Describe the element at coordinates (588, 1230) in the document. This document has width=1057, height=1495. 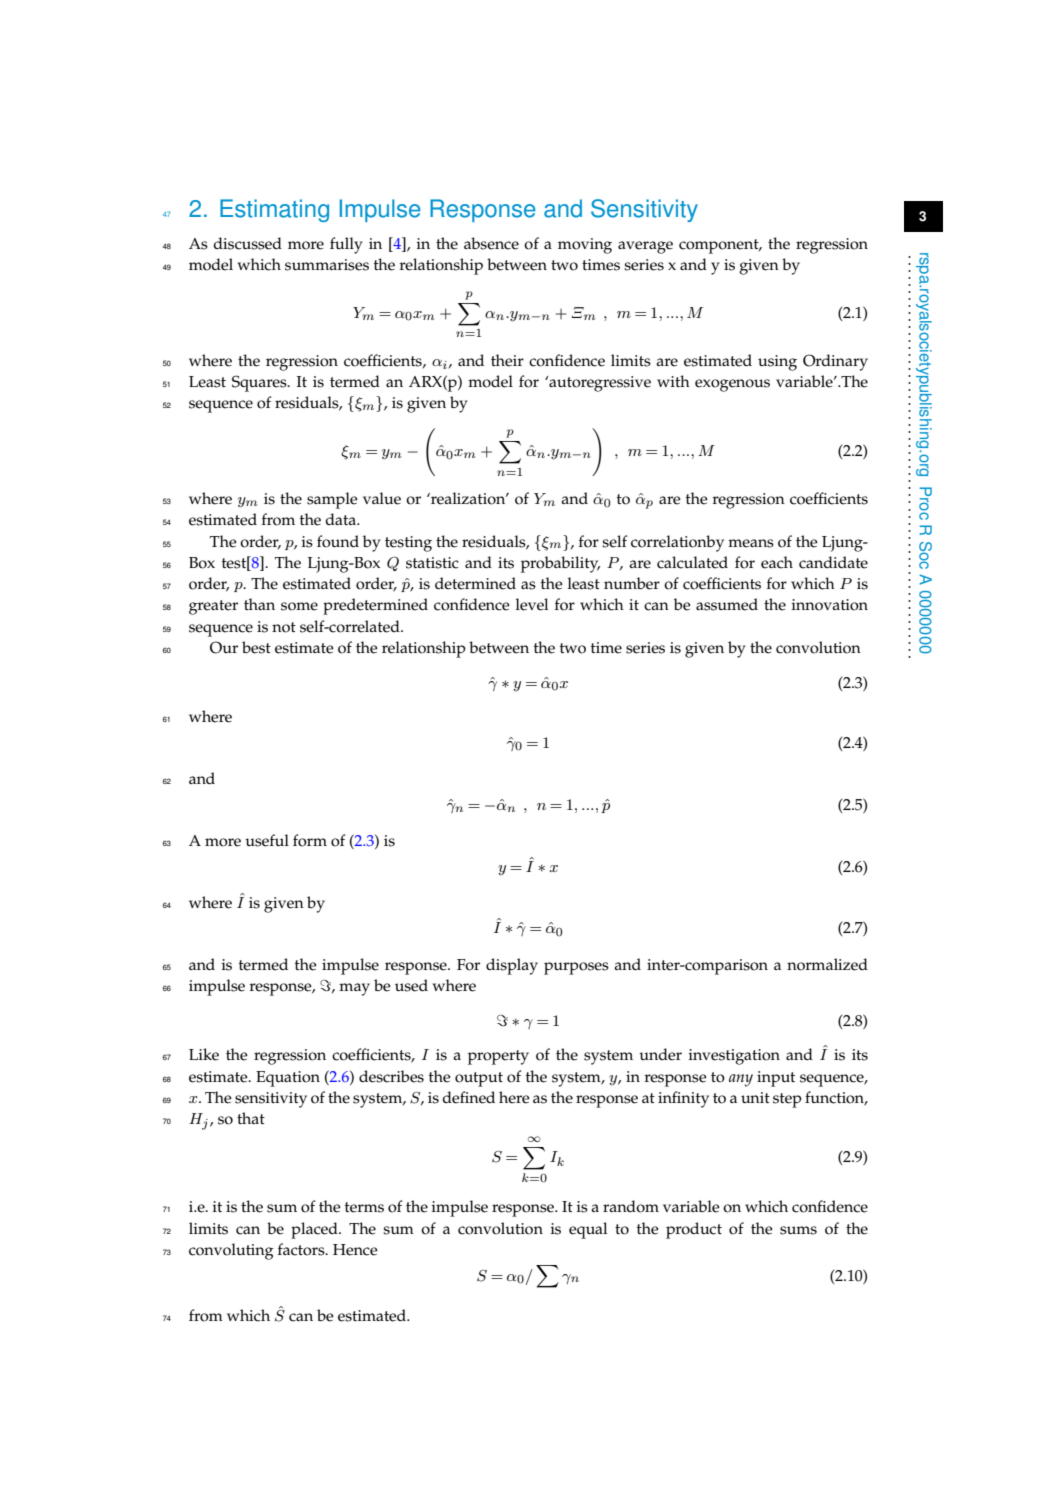
I see `equal` at that location.
